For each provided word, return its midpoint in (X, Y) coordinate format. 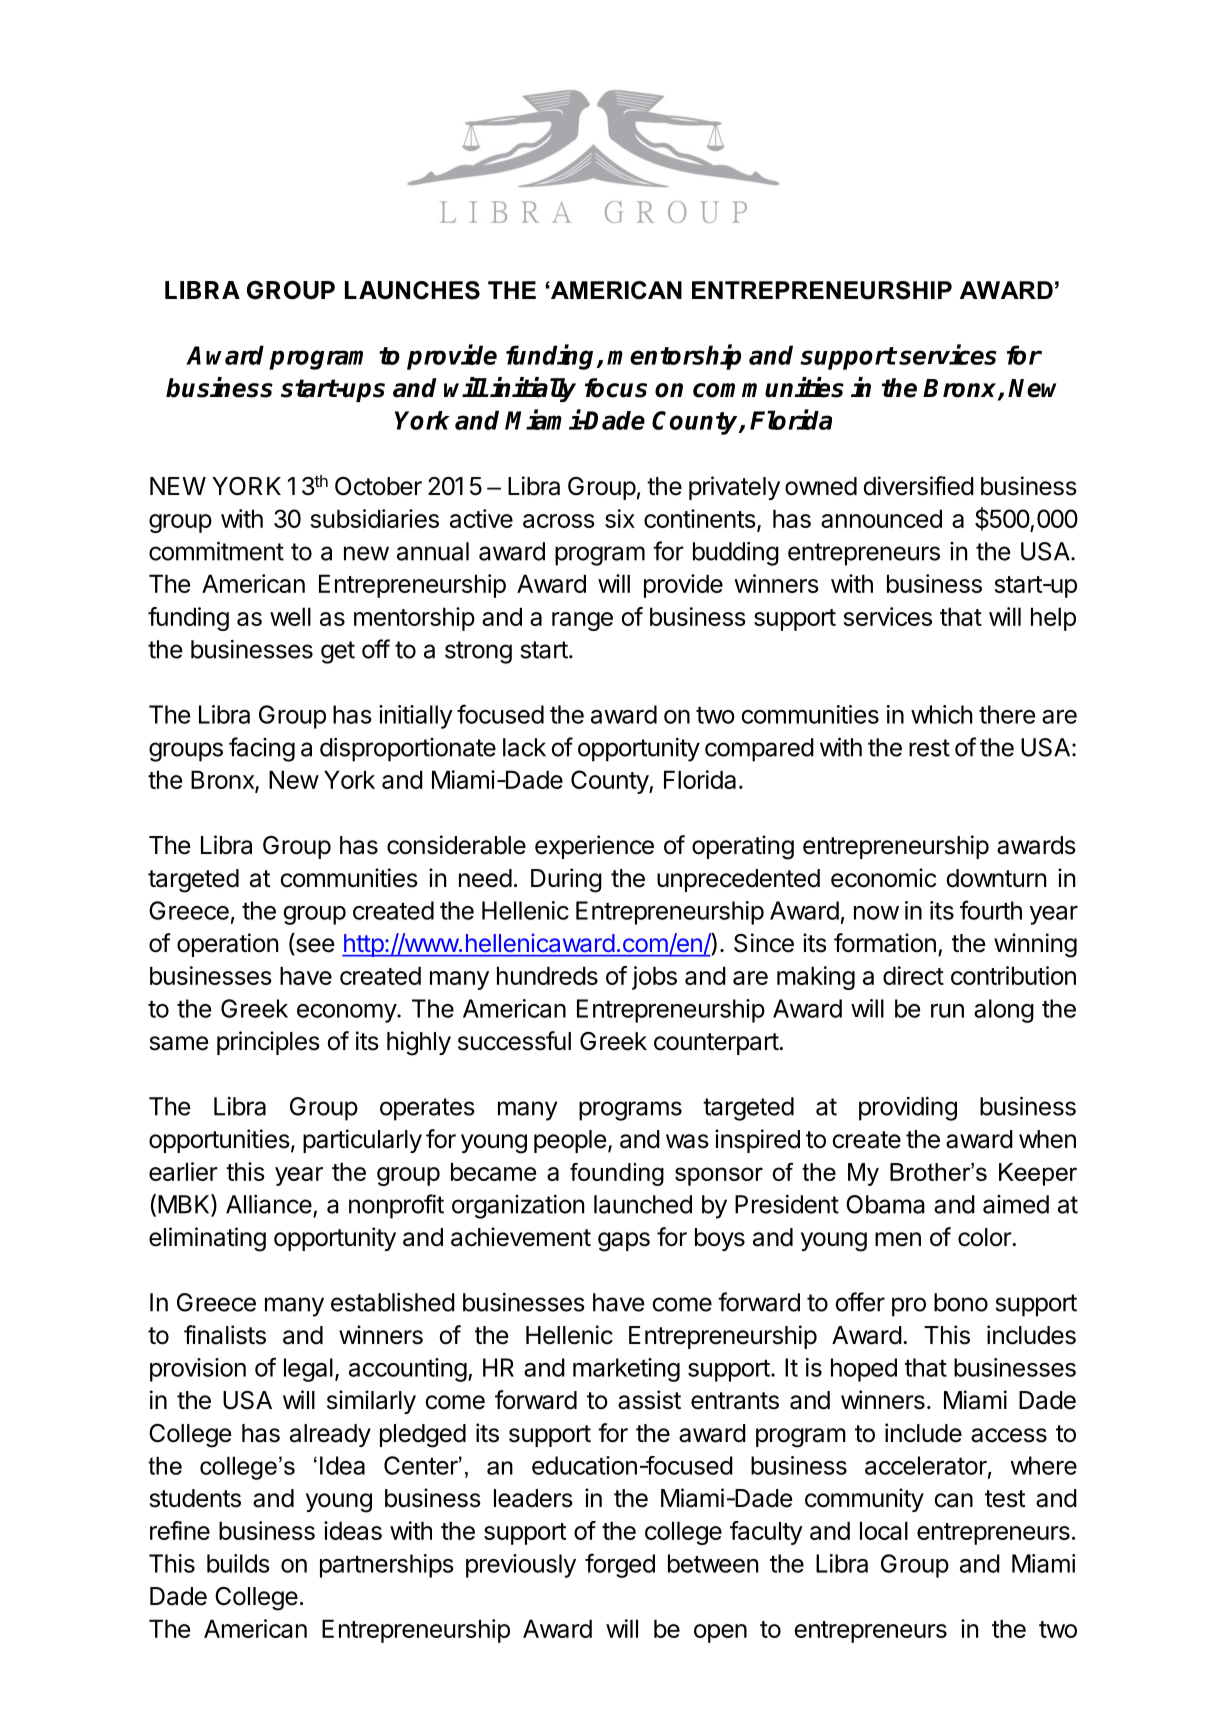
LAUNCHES (412, 290)
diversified (918, 486)
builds (238, 1563)
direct (913, 975)
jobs (654, 978)
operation (227, 945)
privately (734, 488)
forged (620, 1565)
